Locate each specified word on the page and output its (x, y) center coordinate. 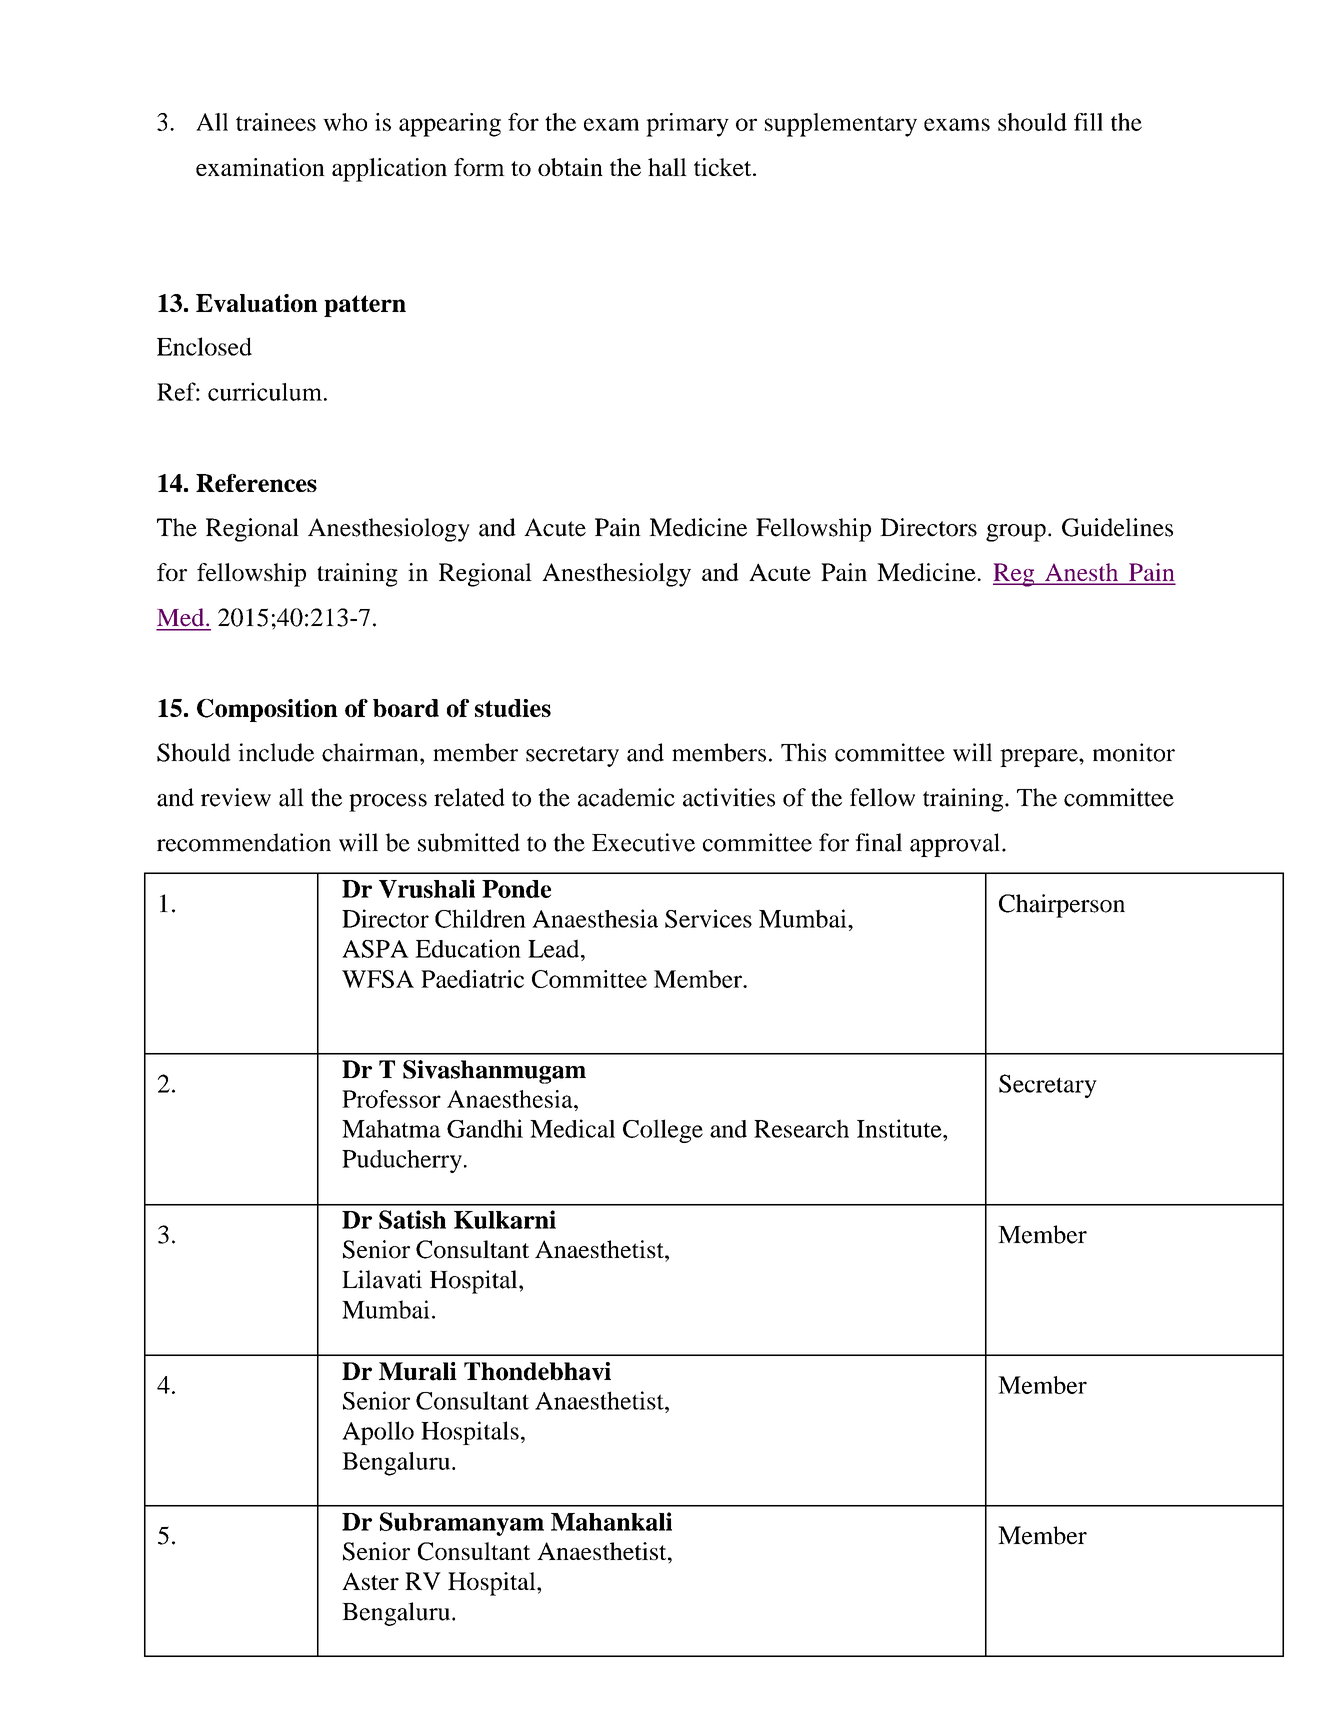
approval (956, 845)
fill (1088, 122)
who (345, 122)
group (1016, 533)
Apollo (378, 1433)
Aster (370, 1581)
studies (513, 708)
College (663, 1131)
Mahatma (391, 1128)
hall (667, 167)
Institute (900, 1128)
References (256, 483)
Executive (643, 842)
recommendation (244, 842)
